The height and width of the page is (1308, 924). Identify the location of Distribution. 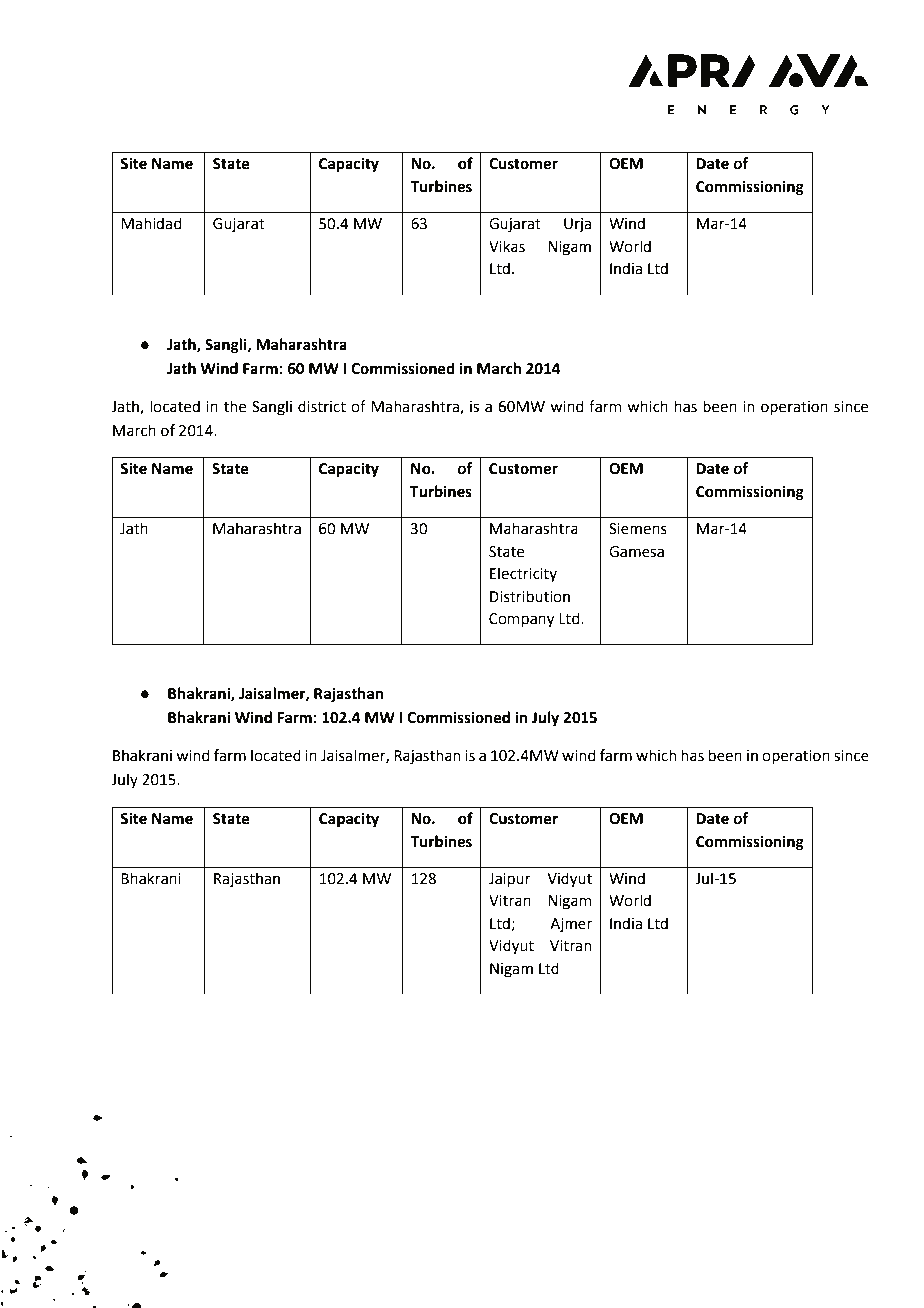
(530, 596).
